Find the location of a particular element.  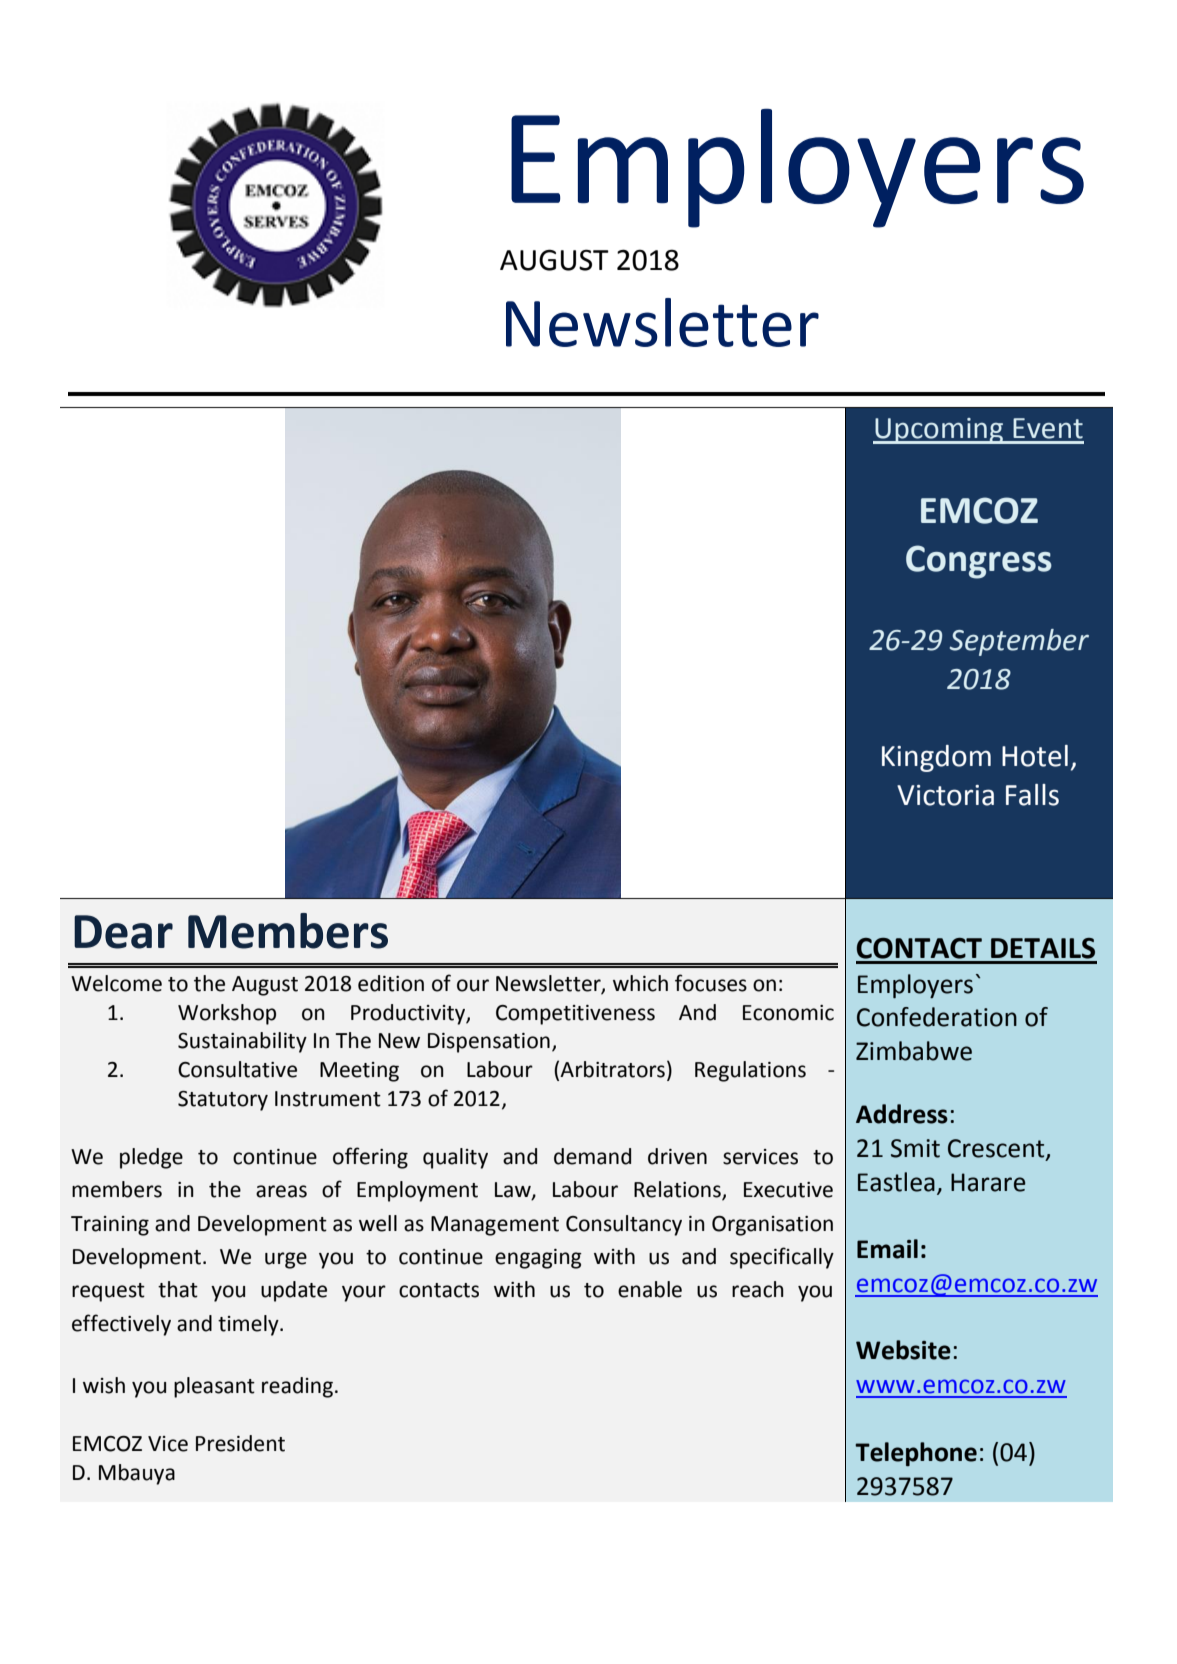

DETAILS is located at coordinates (1043, 948).
